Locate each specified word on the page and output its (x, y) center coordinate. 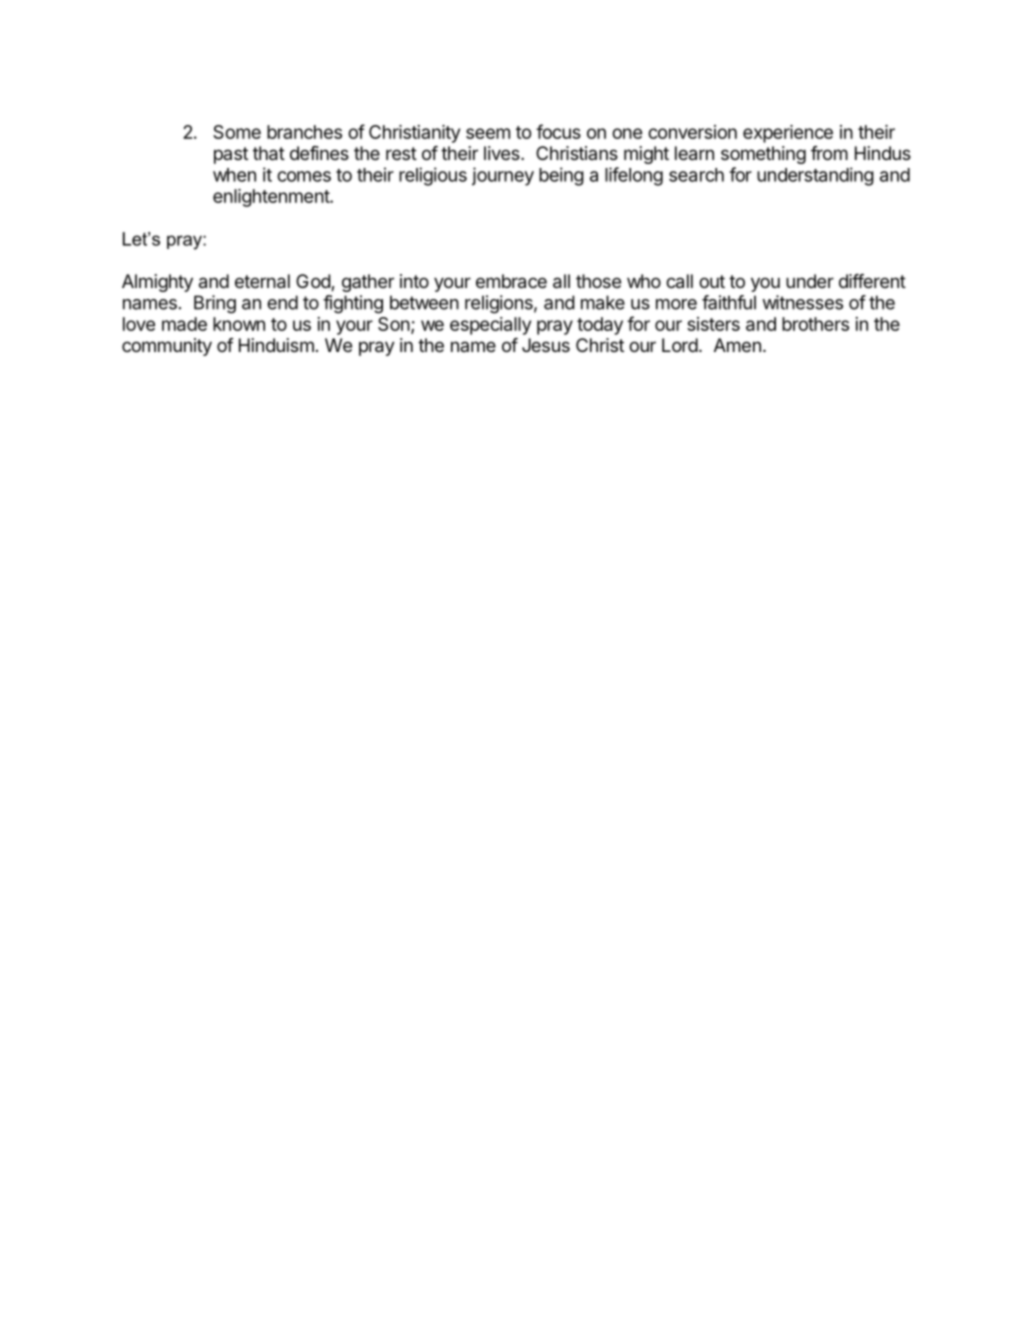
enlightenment (272, 198)
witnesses (802, 302)
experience (788, 134)
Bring (215, 304)
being (561, 176)
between (424, 302)
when (234, 175)
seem (488, 133)
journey (503, 176)
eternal (262, 281)
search (696, 175)
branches (304, 132)
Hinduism (276, 345)
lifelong (634, 176)
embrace (511, 281)
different (872, 281)
